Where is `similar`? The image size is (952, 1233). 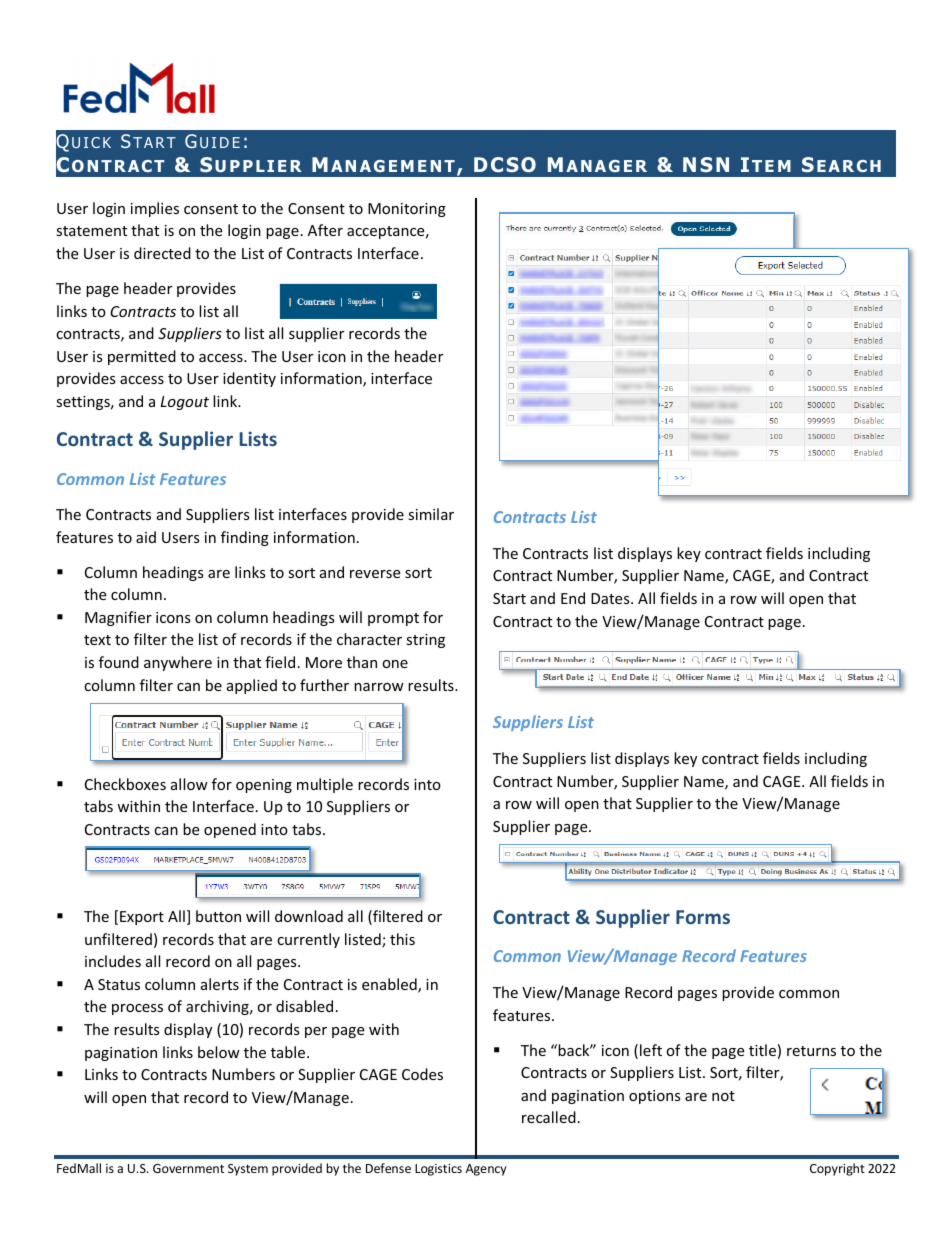
similar is located at coordinates (431, 514).
